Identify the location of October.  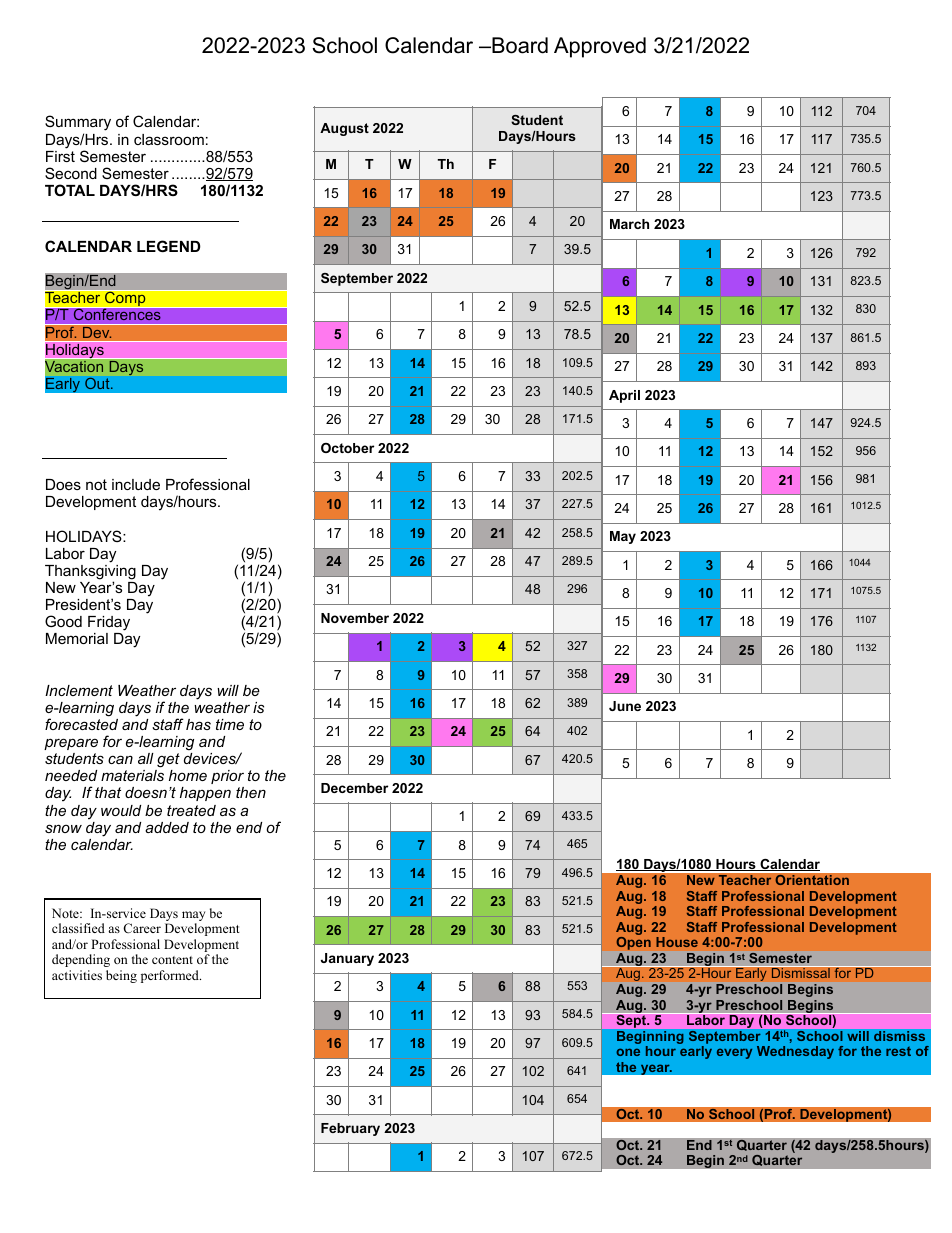
(347, 448).
